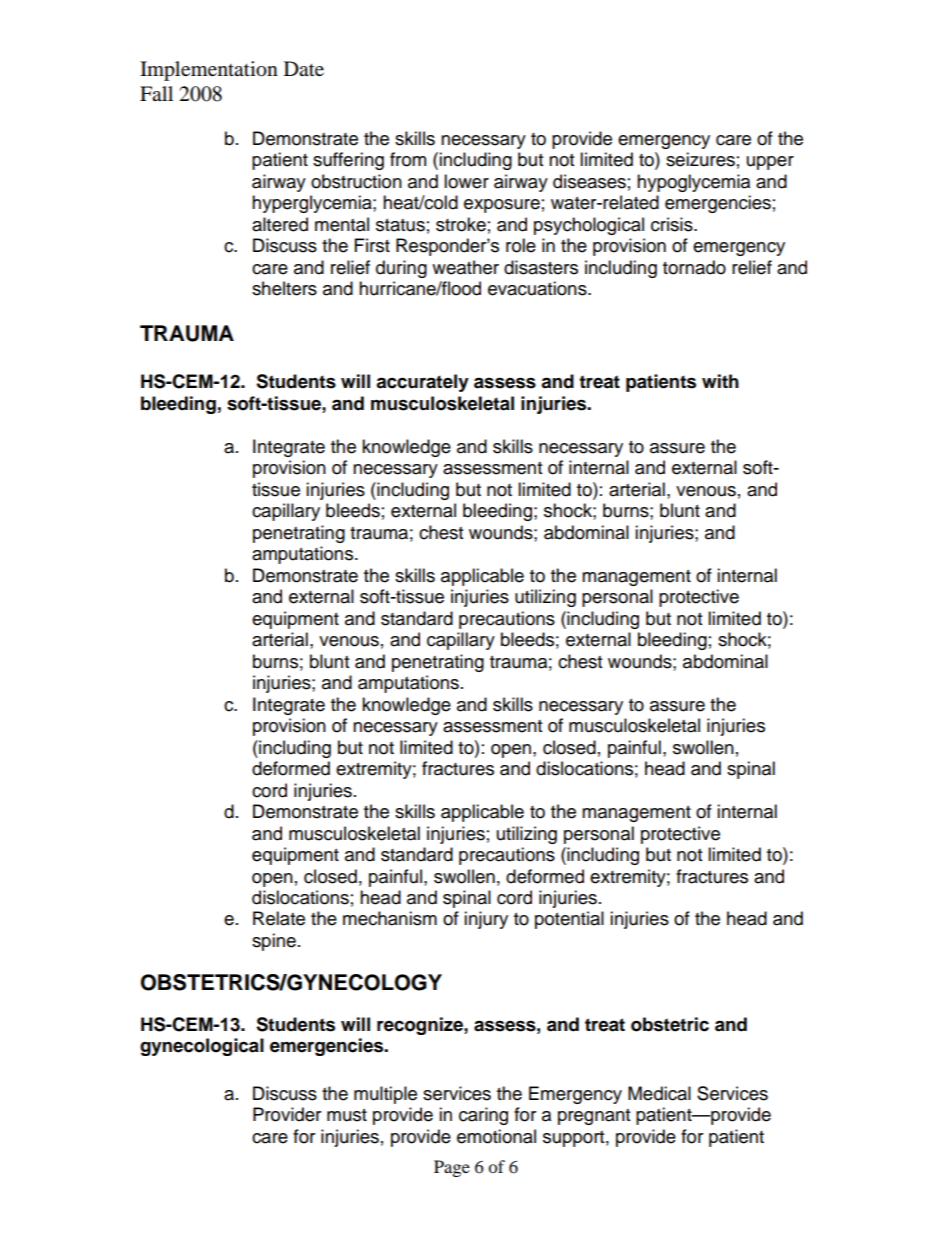  Describe the element at coordinates (422, 383) in the screenshot. I see `accurately` at that location.
